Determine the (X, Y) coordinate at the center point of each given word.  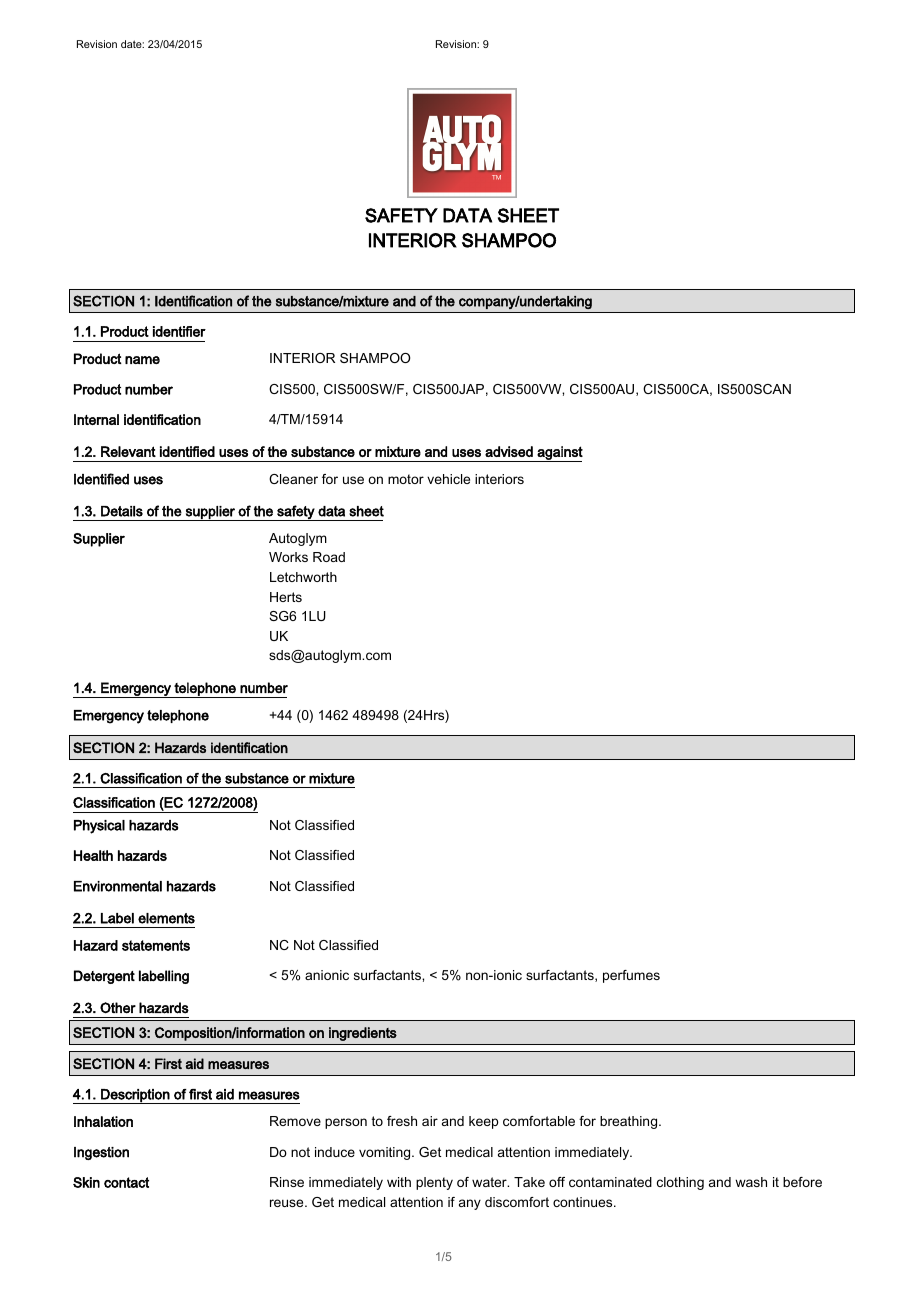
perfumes (631, 976)
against (559, 454)
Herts (286, 597)
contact (126, 1182)
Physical (99, 827)
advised (509, 451)
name (142, 360)
